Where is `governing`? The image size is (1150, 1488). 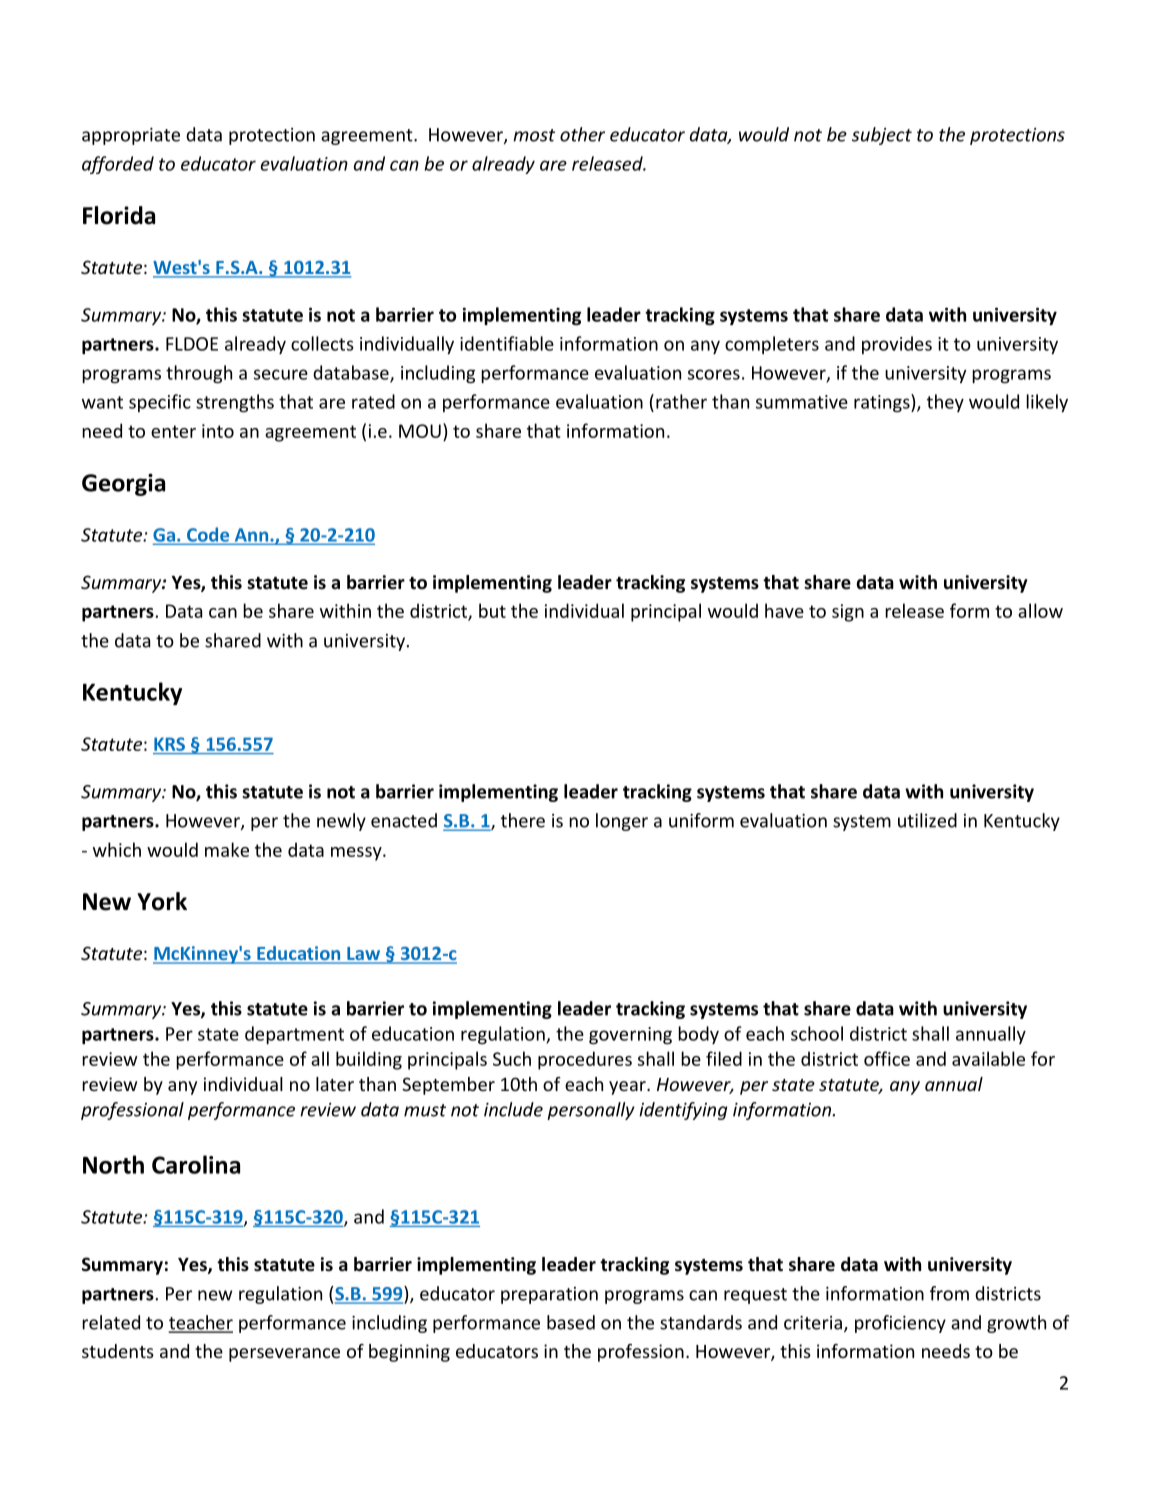
governing is located at coordinates (630, 1035).
